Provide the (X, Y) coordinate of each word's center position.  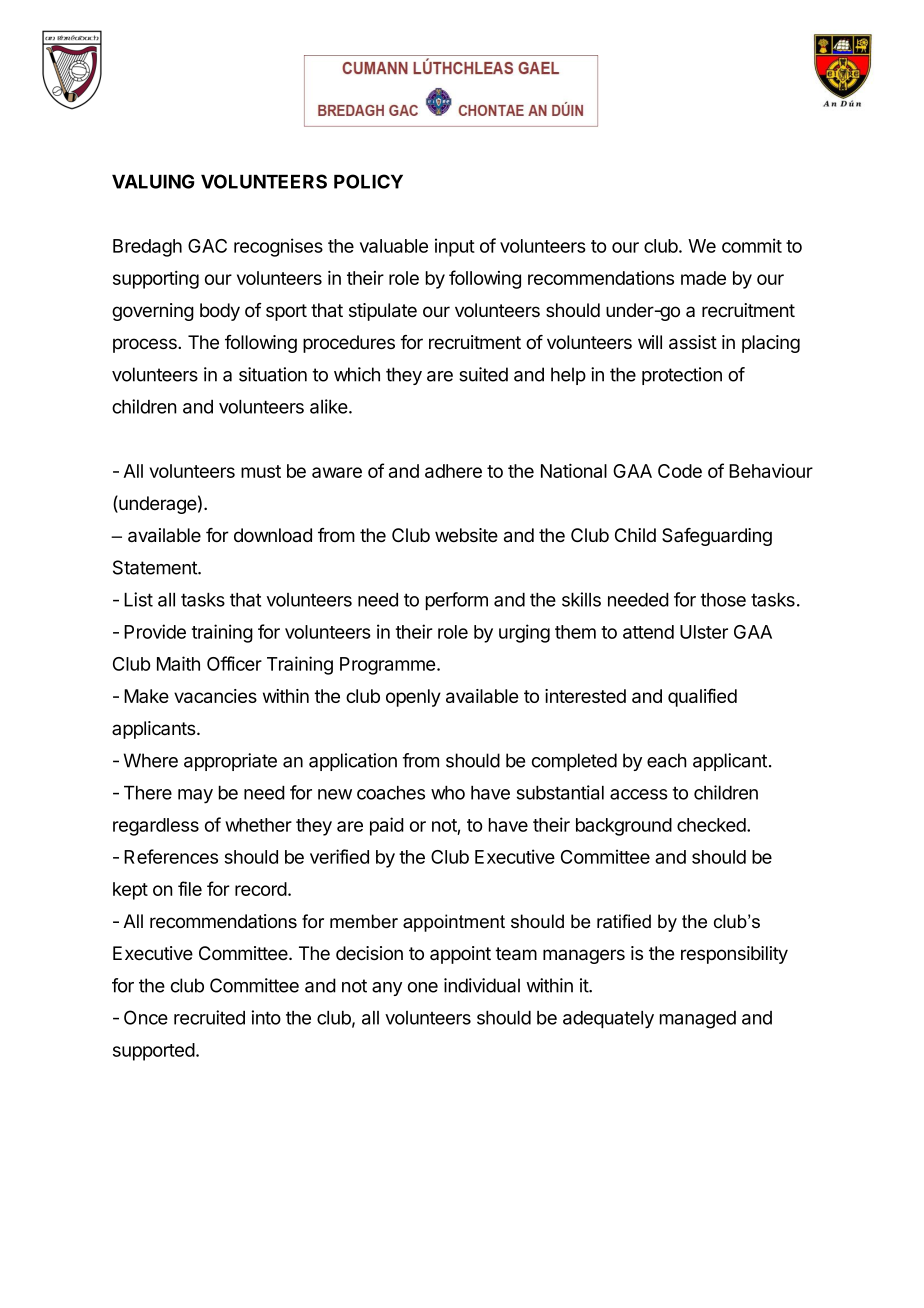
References (171, 856)
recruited (209, 1017)
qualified (702, 697)
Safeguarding (717, 537)
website (466, 535)
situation (273, 374)
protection (682, 376)
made (703, 278)
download (273, 535)
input (455, 247)
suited (483, 374)
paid (387, 826)
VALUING (153, 181)
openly (413, 698)
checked (711, 825)
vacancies (215, 696)
